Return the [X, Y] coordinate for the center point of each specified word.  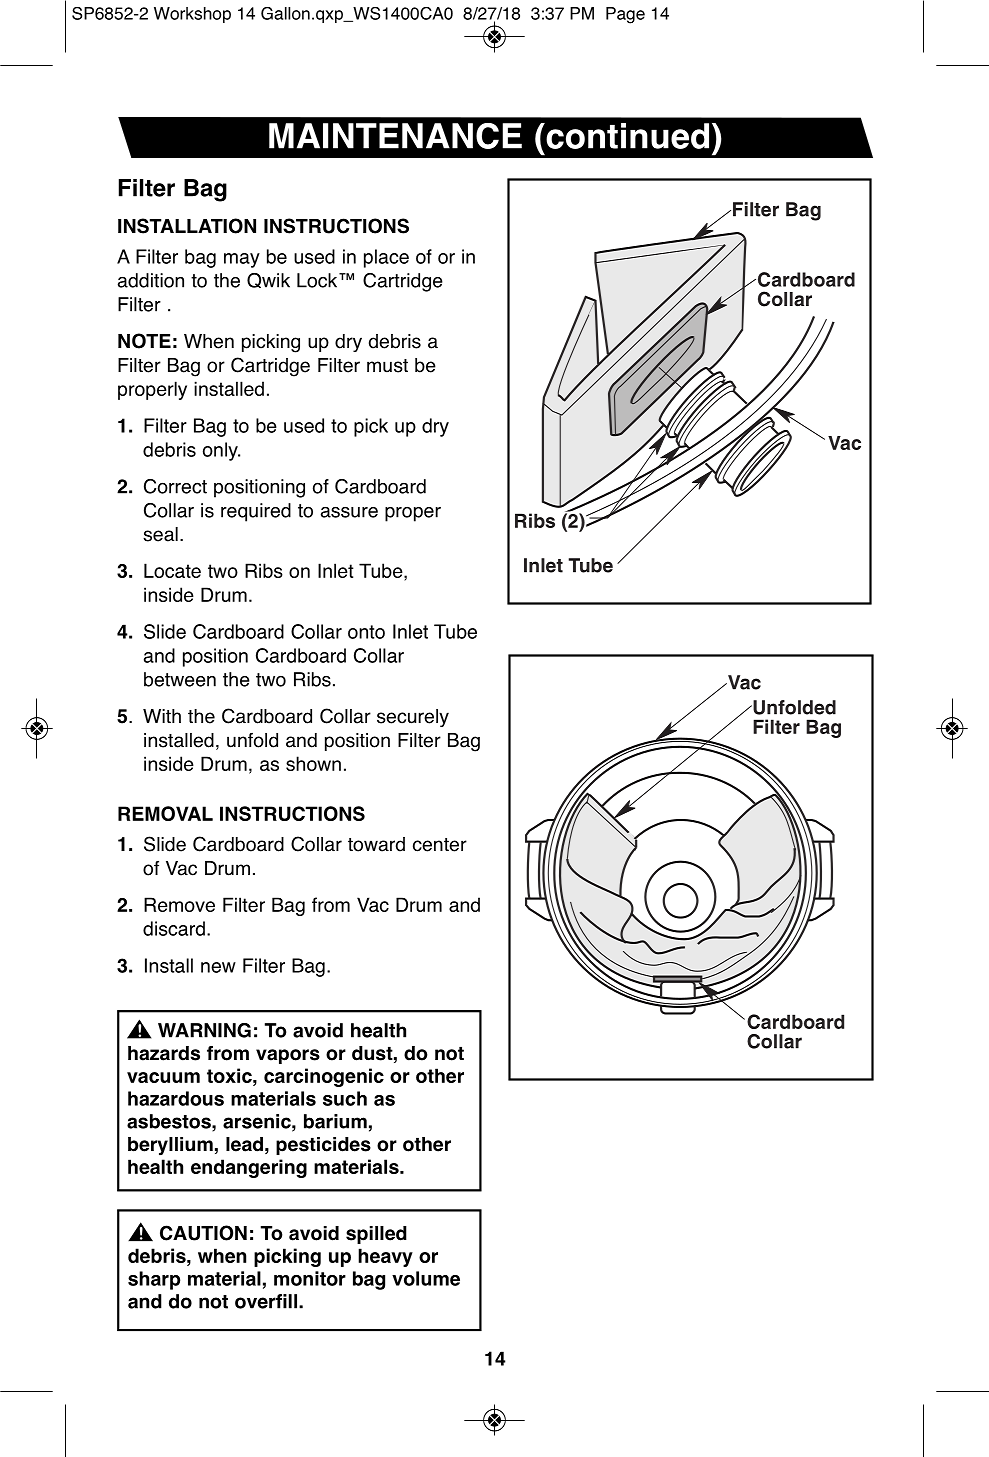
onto [366, 632]
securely [413, 718]
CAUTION [203, 1233]
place [386, 258]
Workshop [192, 15]
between [180, 679]
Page [625, 15]
